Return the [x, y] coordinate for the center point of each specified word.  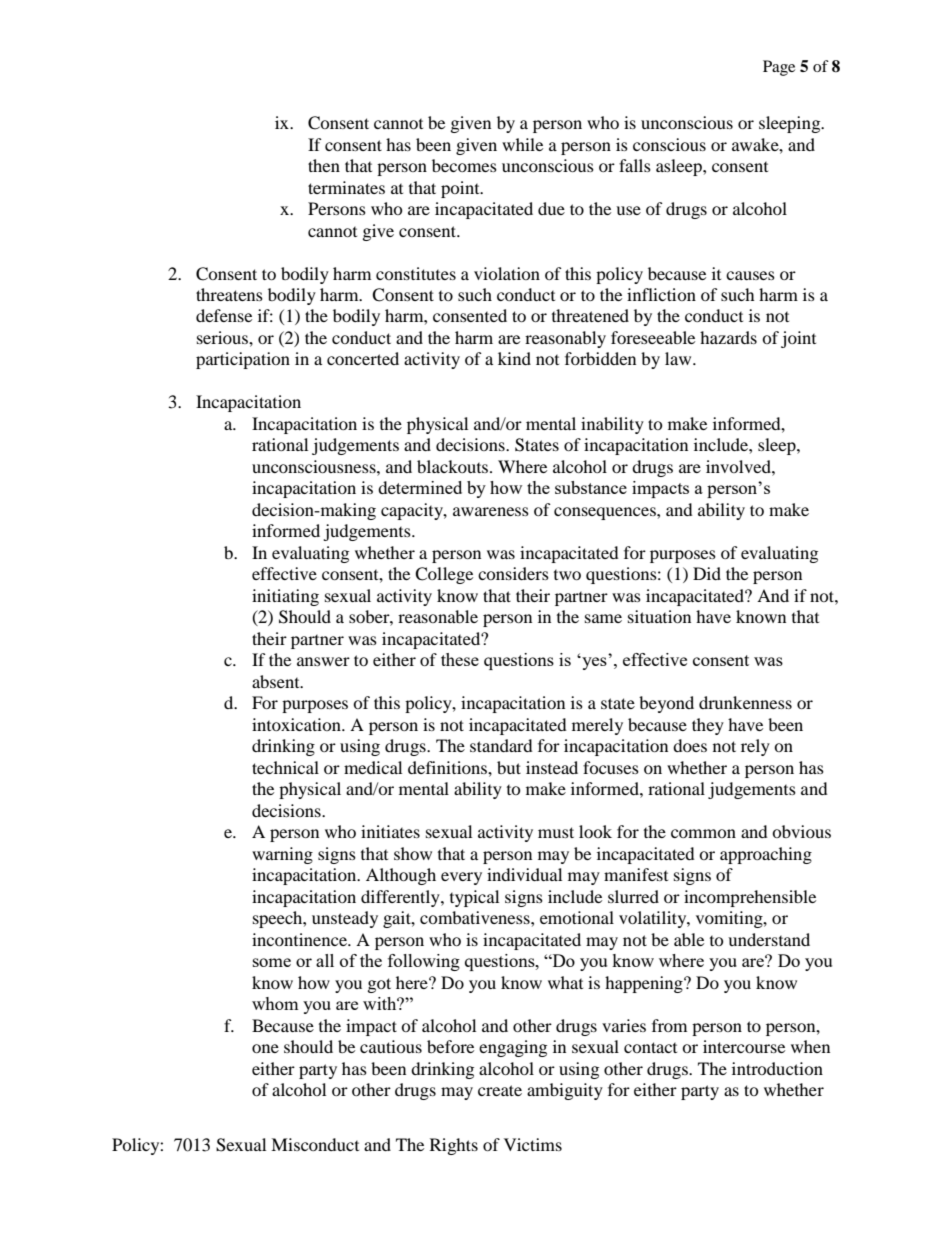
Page [779, 68]
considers [513, 573]
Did [707, 573]
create [500, 1090]
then [324, 165]
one [265, 1048]
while [522, 144]
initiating [285, 597]
